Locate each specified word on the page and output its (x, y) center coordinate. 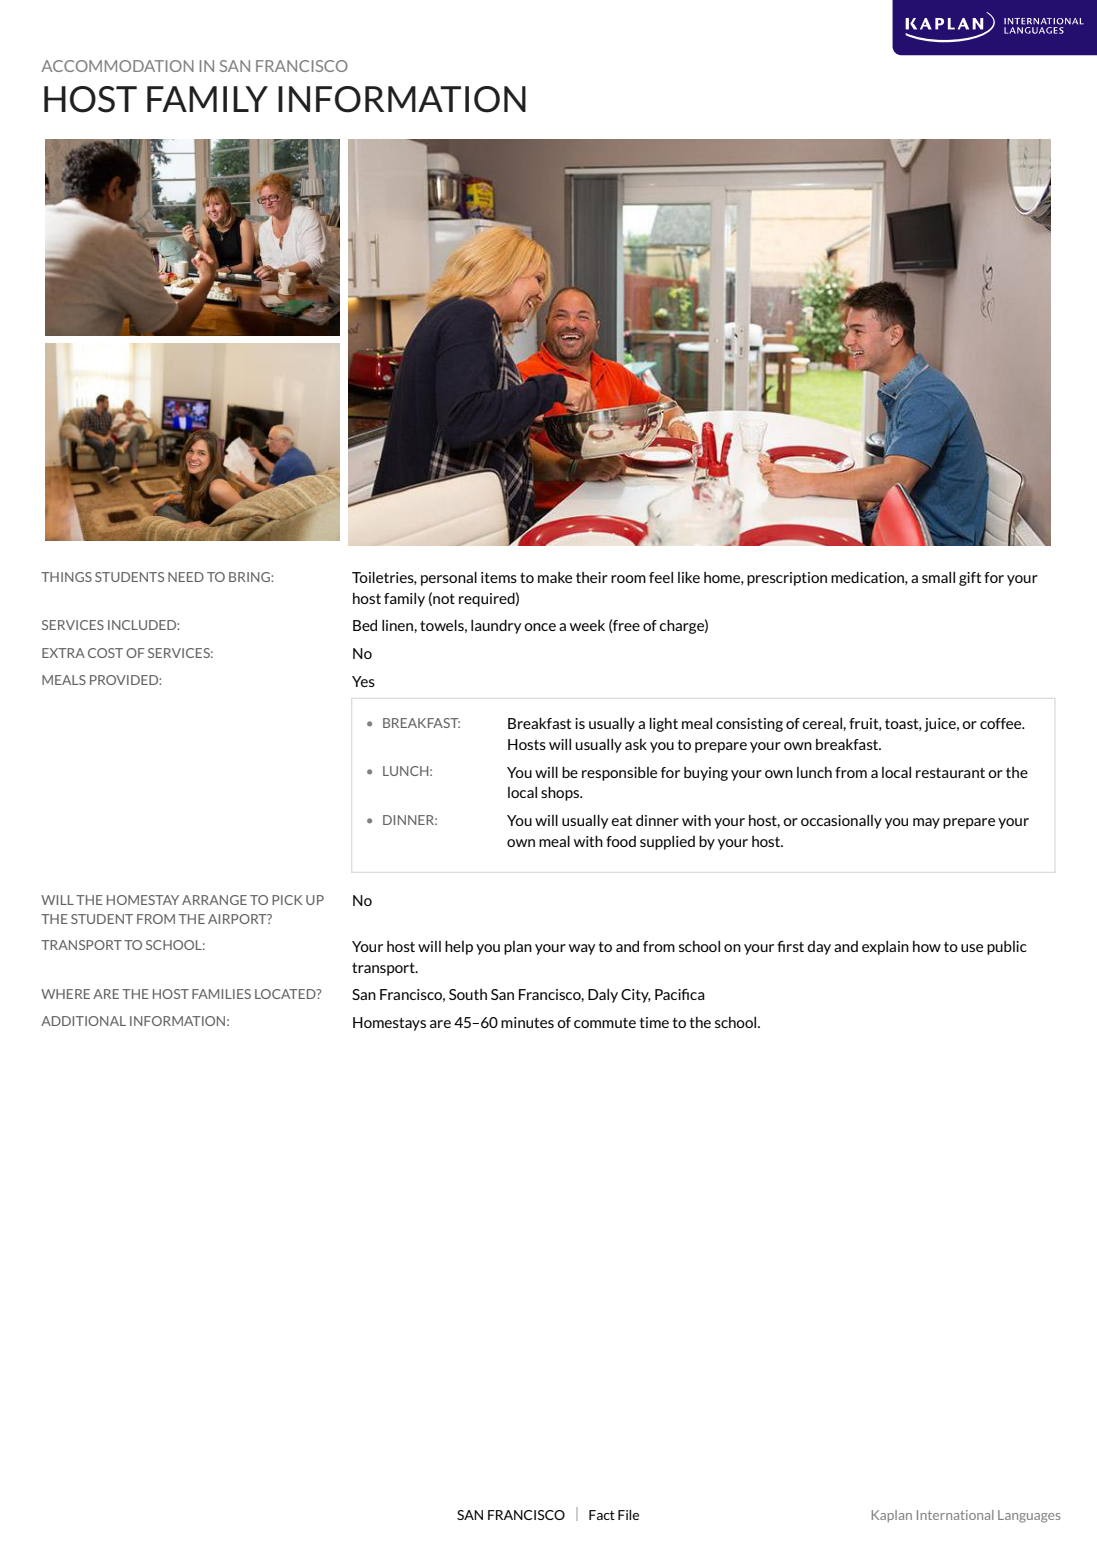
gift (970, 579)
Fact (602, 1515)
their (592, 577)
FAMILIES (221, 994)
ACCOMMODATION (117, 66)
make (555, 577)
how (927, 946)
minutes (527, 1022)
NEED (186, 577)
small (938, 577)
